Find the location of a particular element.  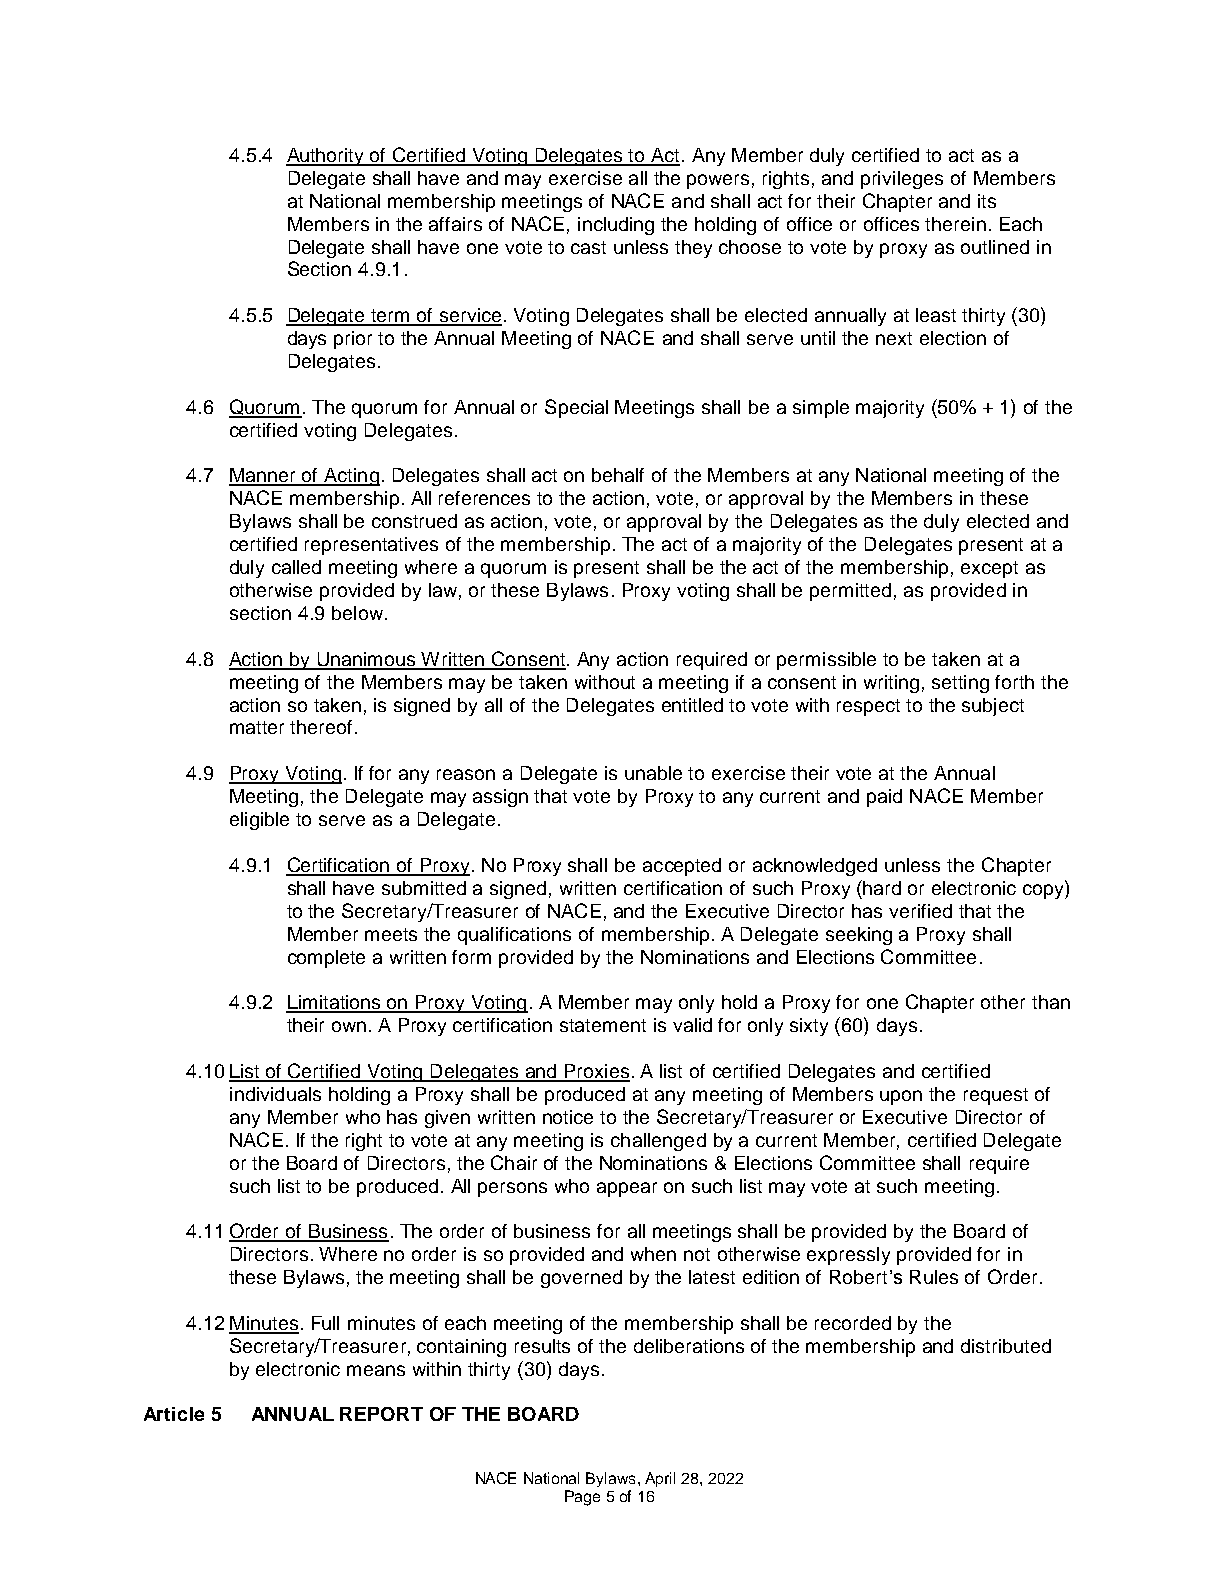

April is located at coordinates (660, 1479).
